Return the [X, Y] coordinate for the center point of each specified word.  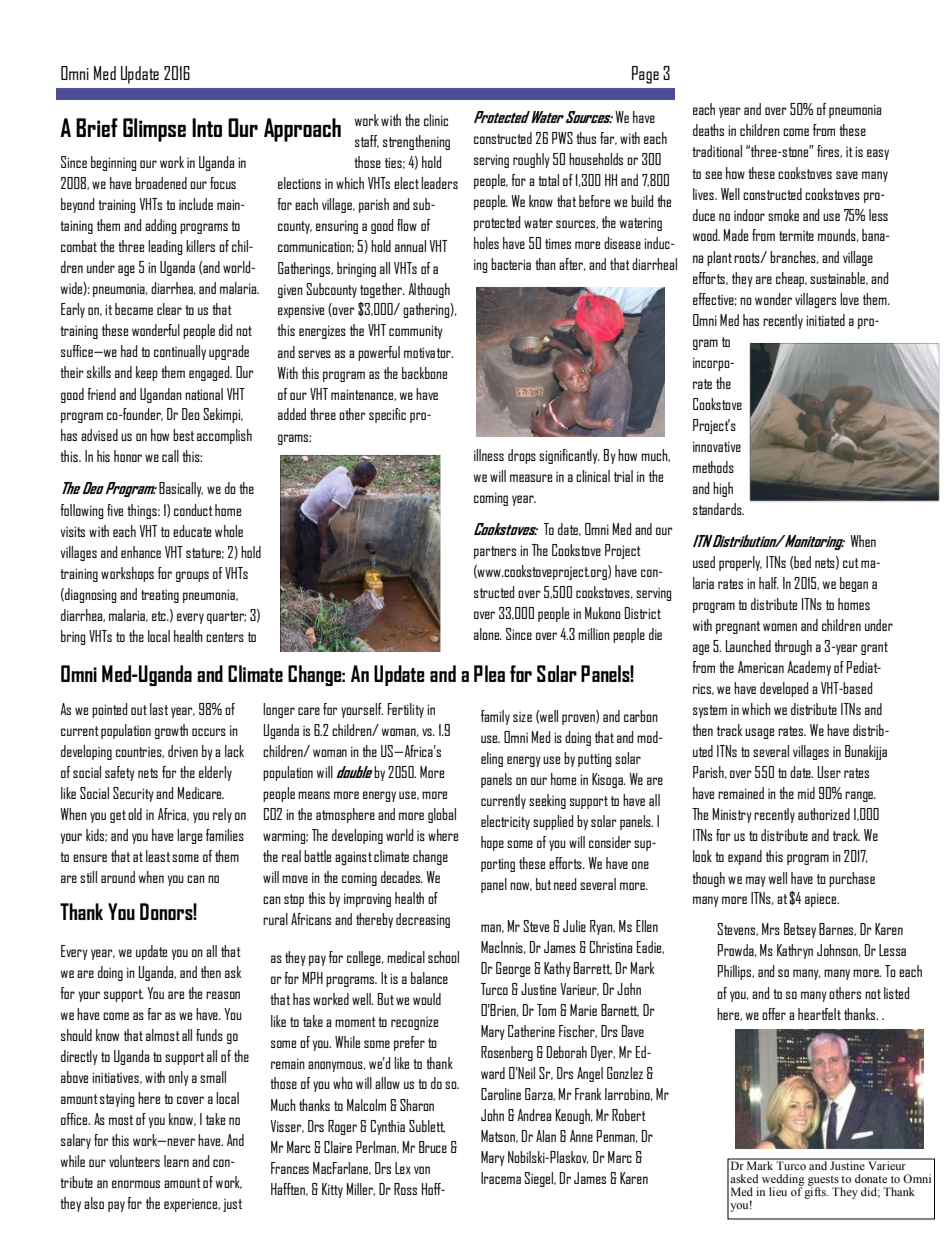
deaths [708, 130]
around [118, 877]
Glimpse [154, 130]
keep [147, 373]
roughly [531, 160]
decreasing [423, 920]
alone [488, 634]
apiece [822, 900]
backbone [424, 373]
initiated [825, 320]
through [793, 647]
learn [176, 1161]
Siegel [539, 1179]
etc [160, 616]
